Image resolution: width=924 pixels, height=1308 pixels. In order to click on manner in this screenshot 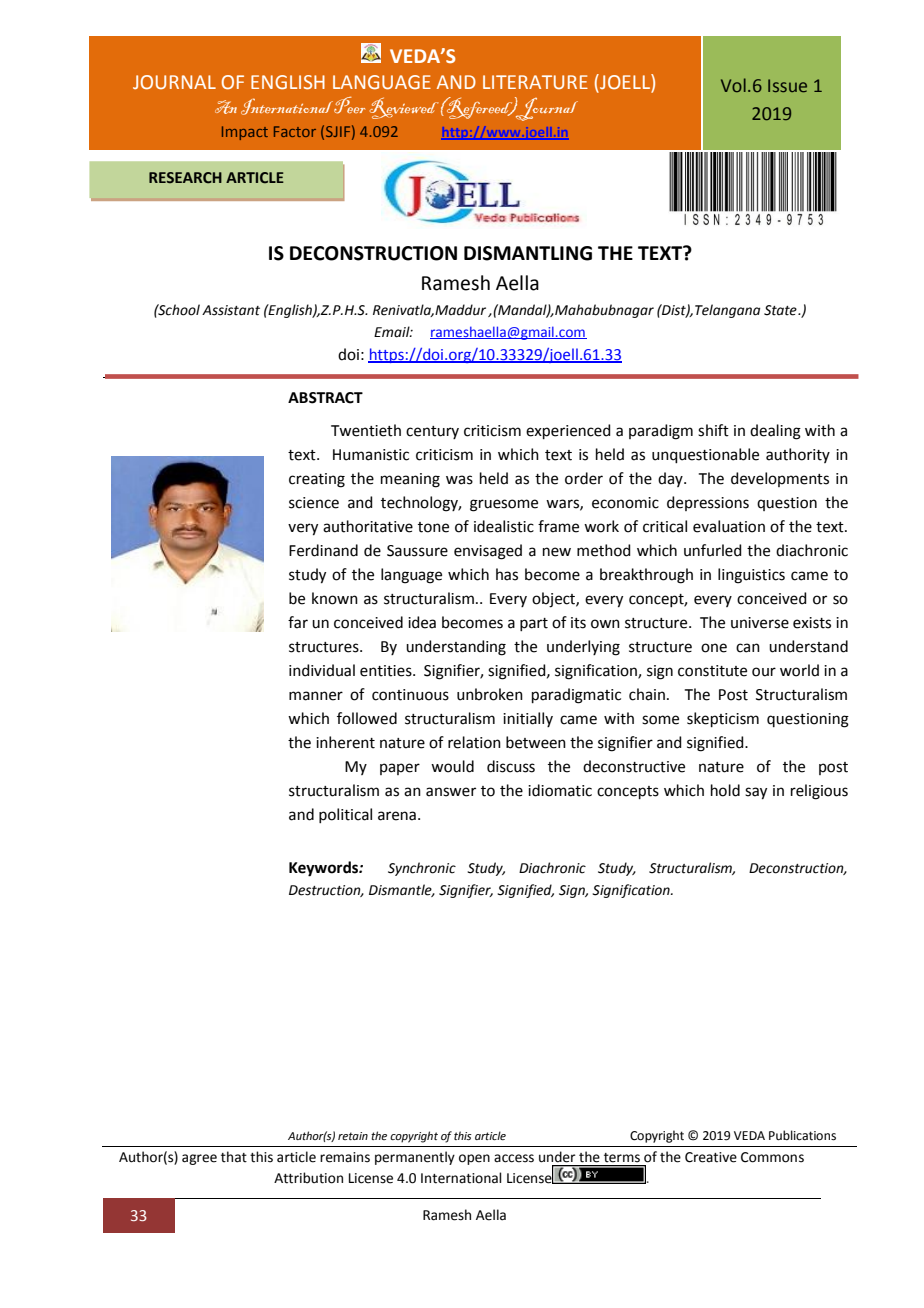, I will do `click(316, 696)`.
